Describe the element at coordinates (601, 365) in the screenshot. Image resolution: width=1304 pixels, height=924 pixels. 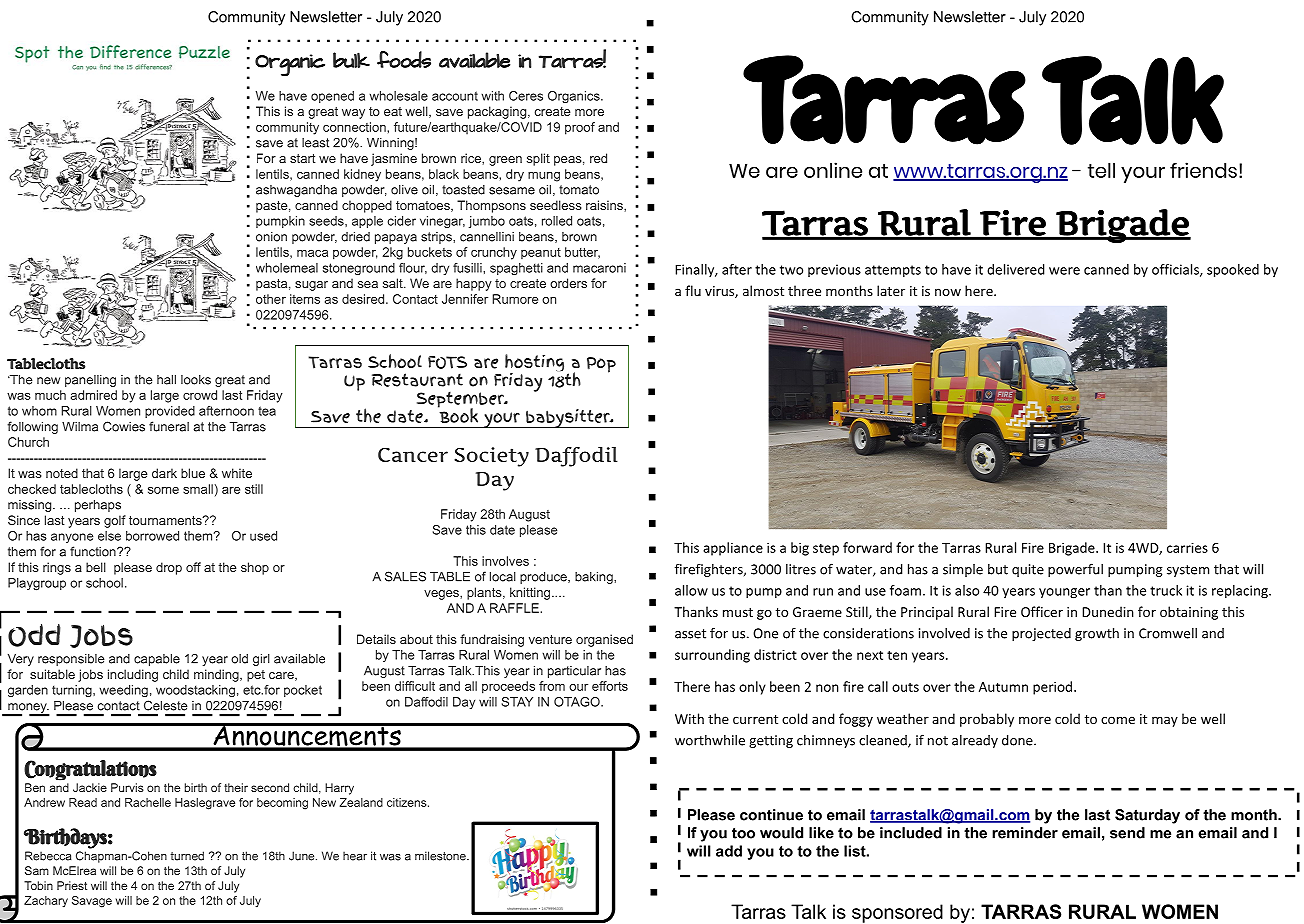
I see `Pop` at that location.
